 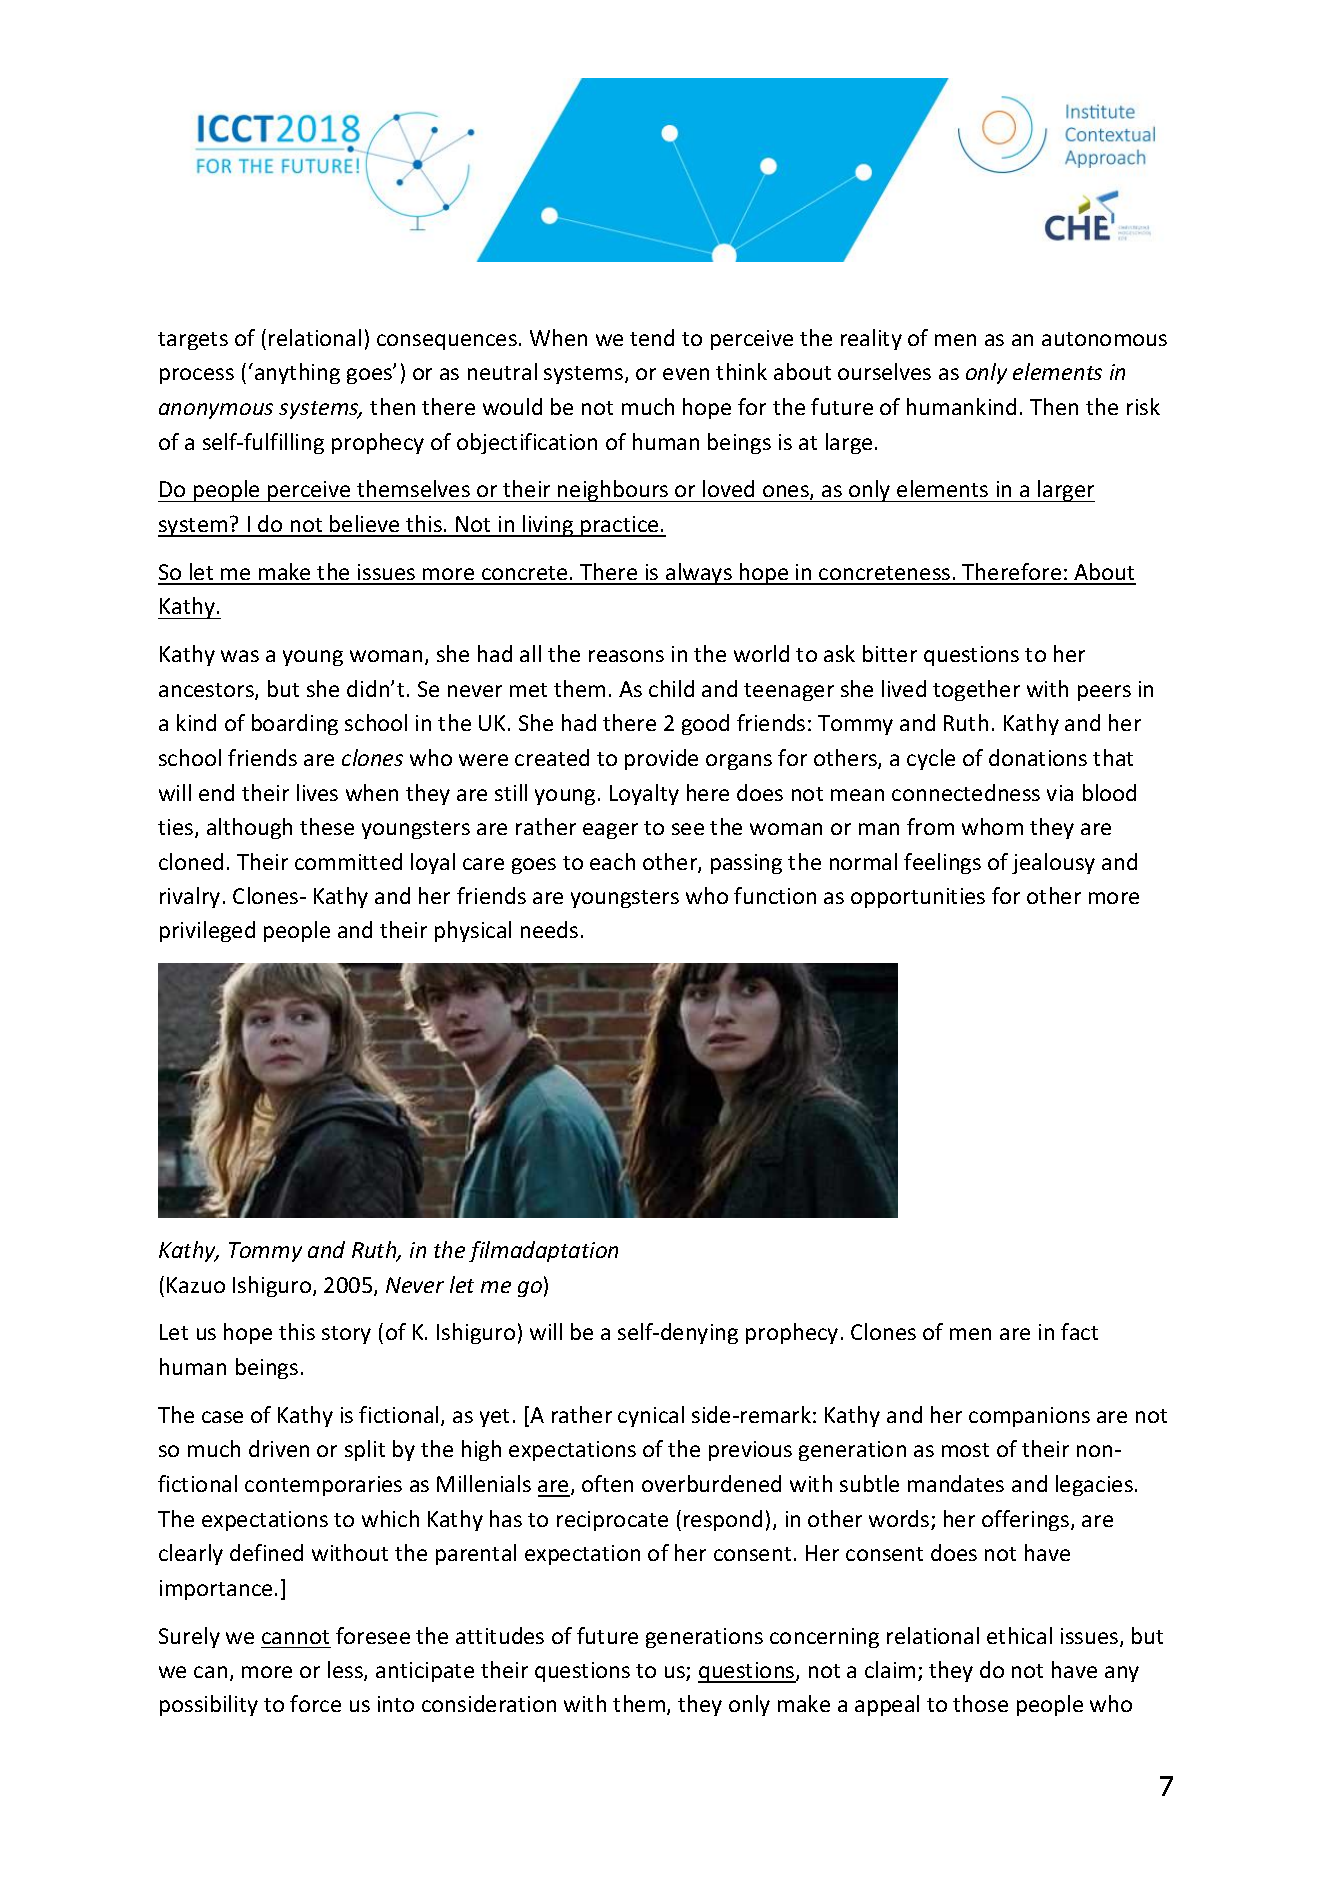 I want to click on autonomous, so click(x=1104, y=339).
